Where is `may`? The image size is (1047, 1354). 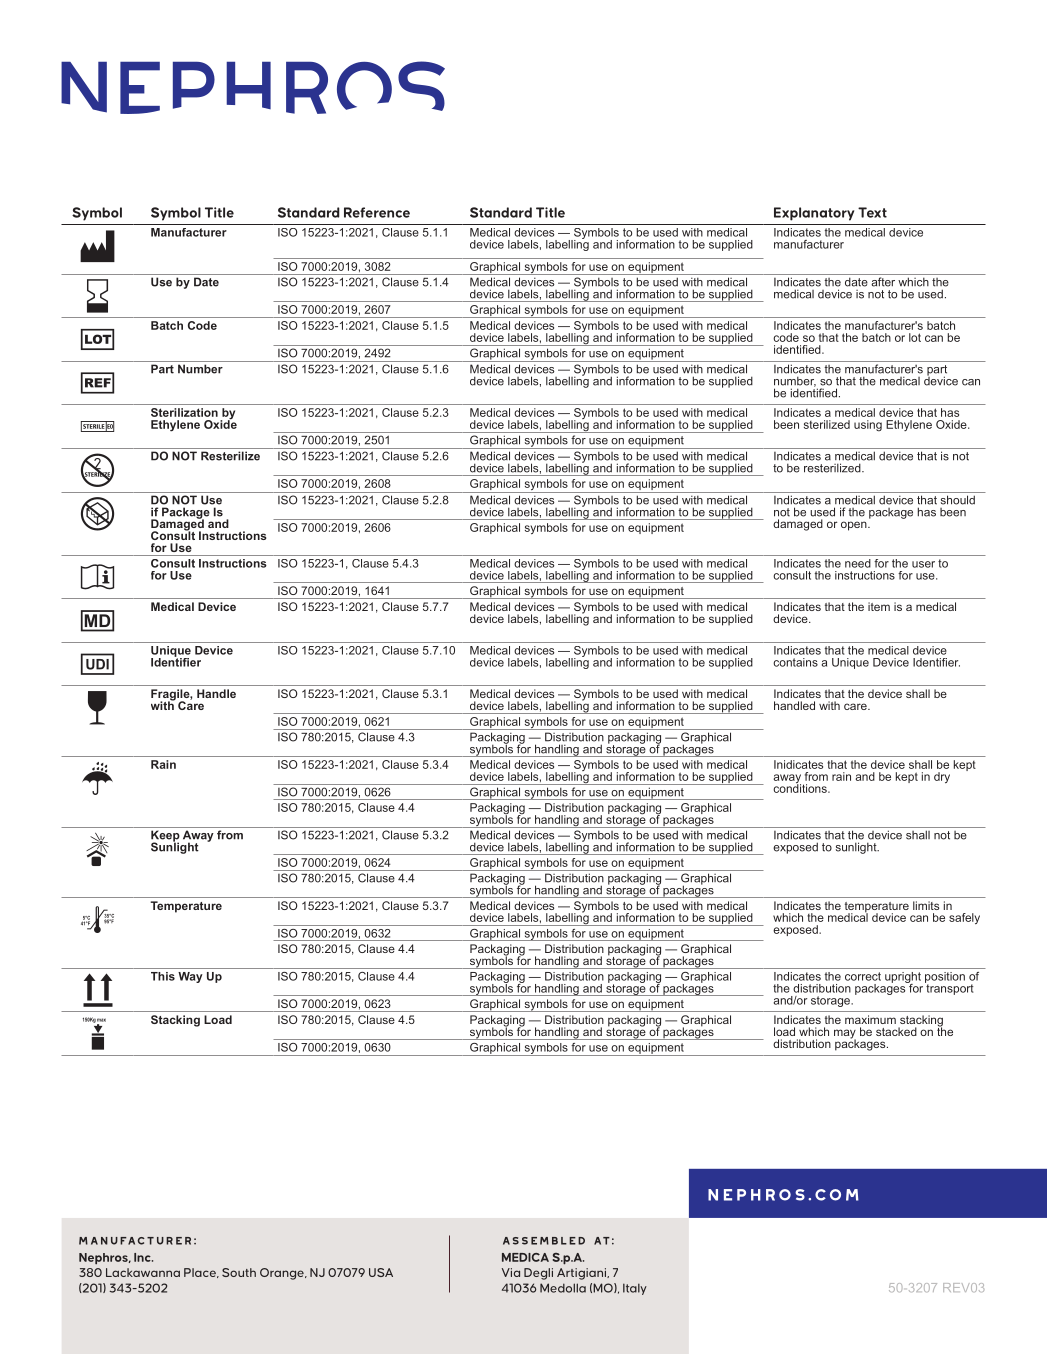 may is located at coordinates (845, 1035).
